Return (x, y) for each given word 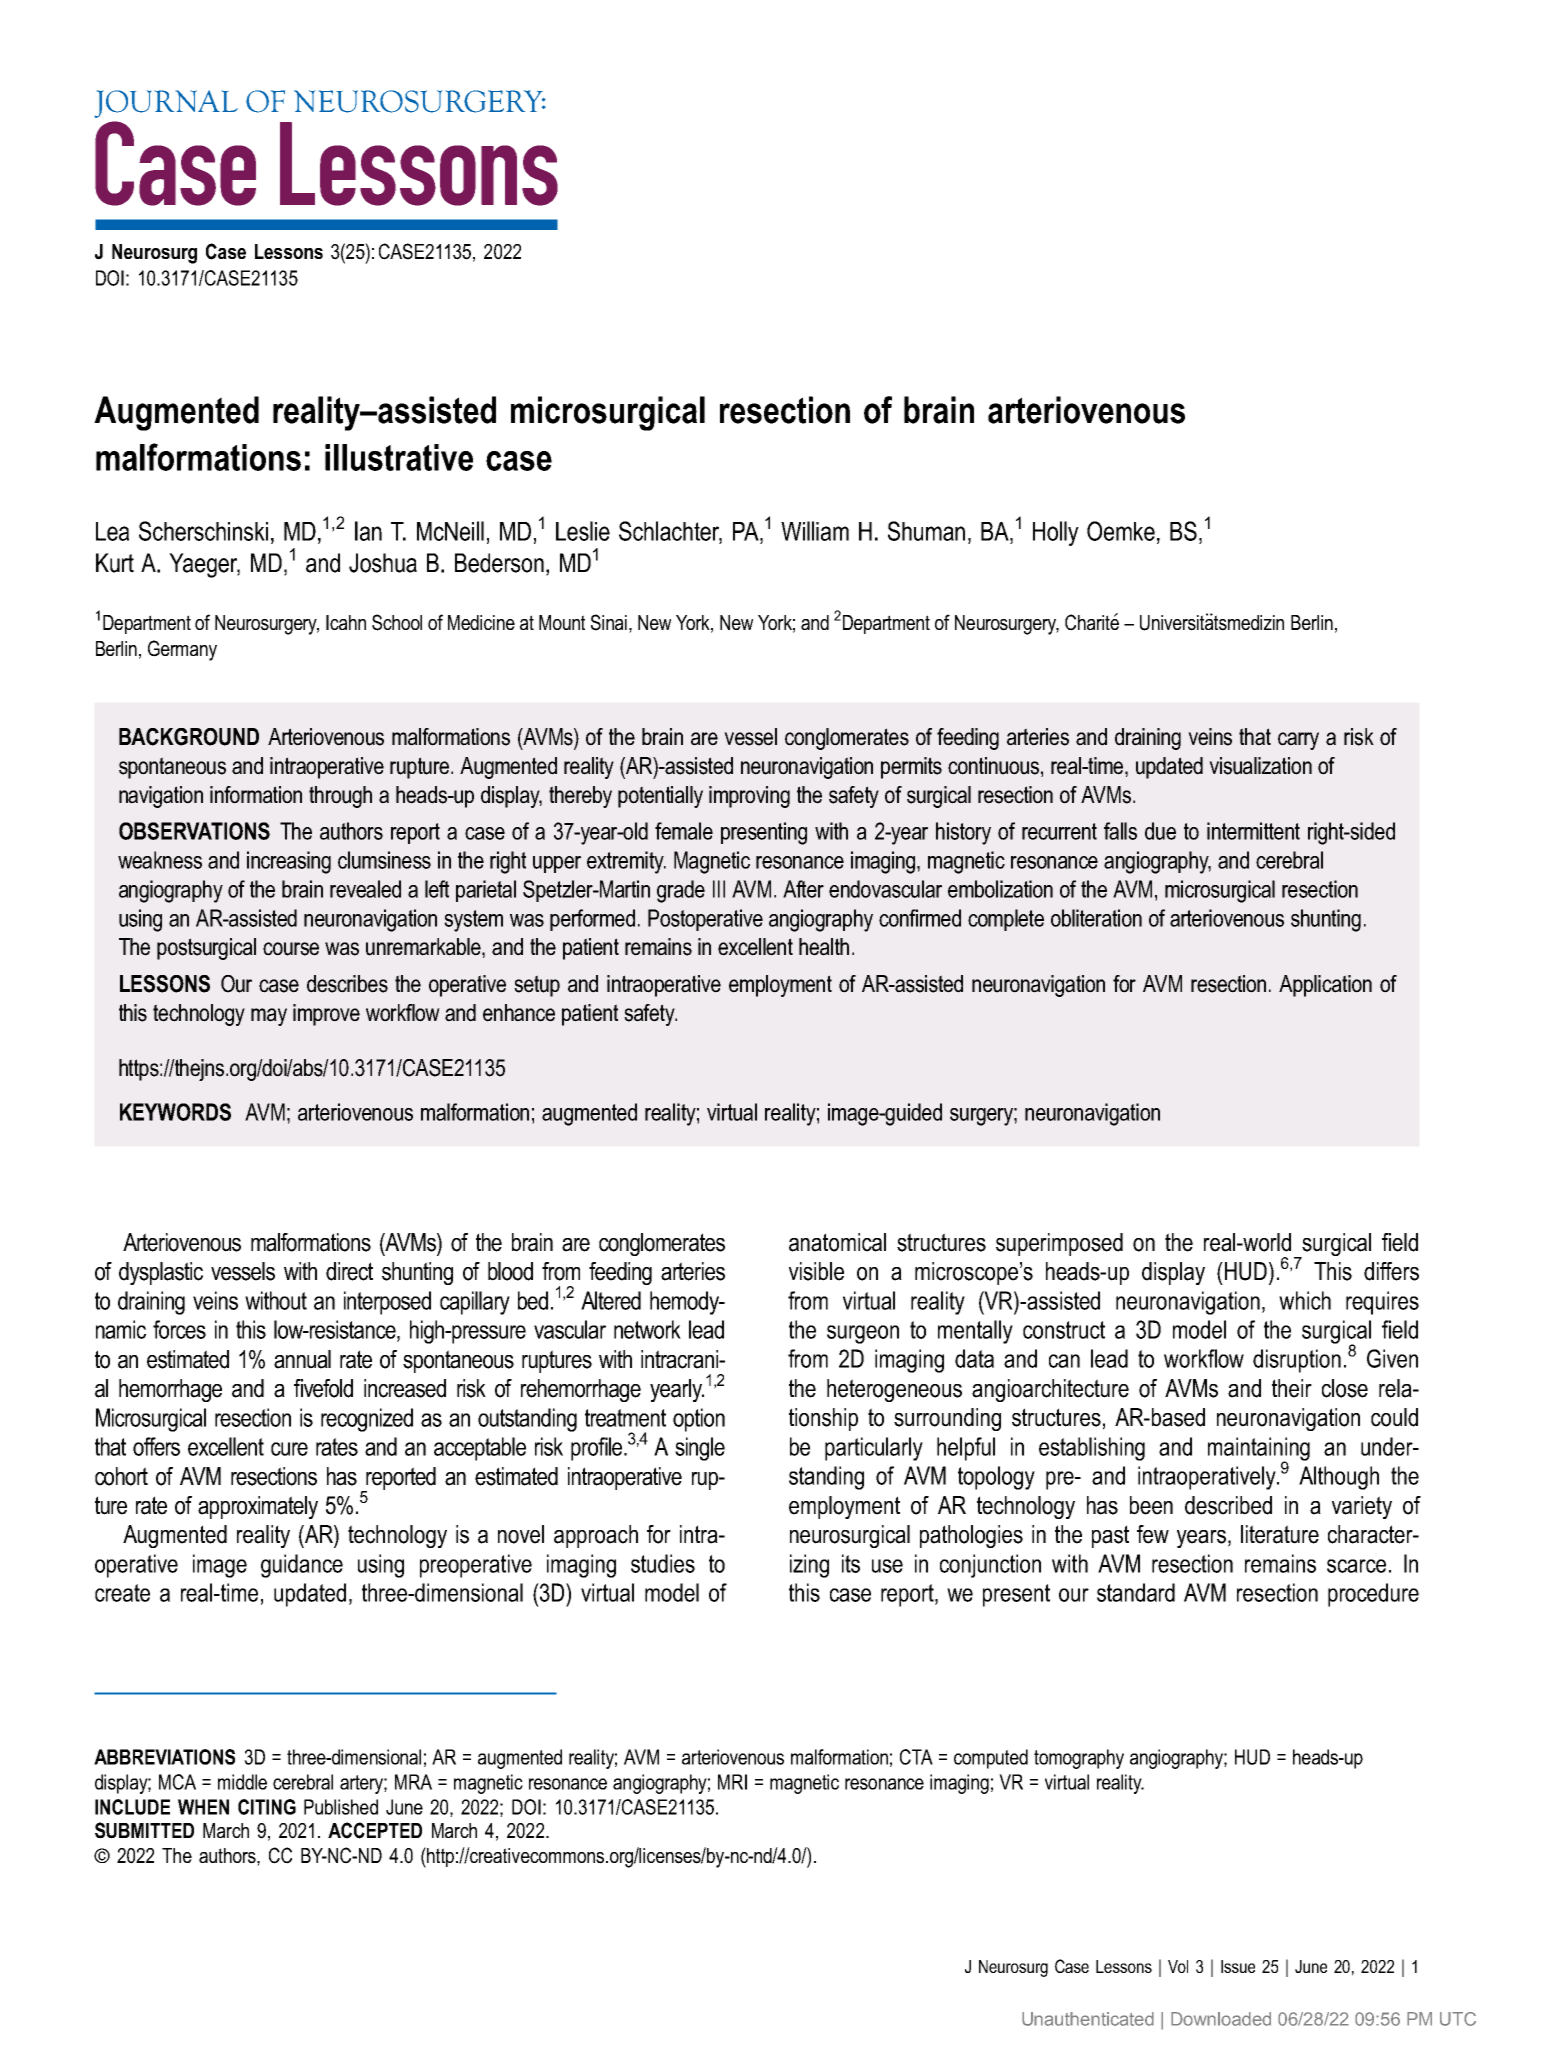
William (815, 531)
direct (349, 1271)
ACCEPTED (375, 1830)
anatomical (837, 1242)
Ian (368, 531)
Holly (1056, 533)
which (1305, 1300)
